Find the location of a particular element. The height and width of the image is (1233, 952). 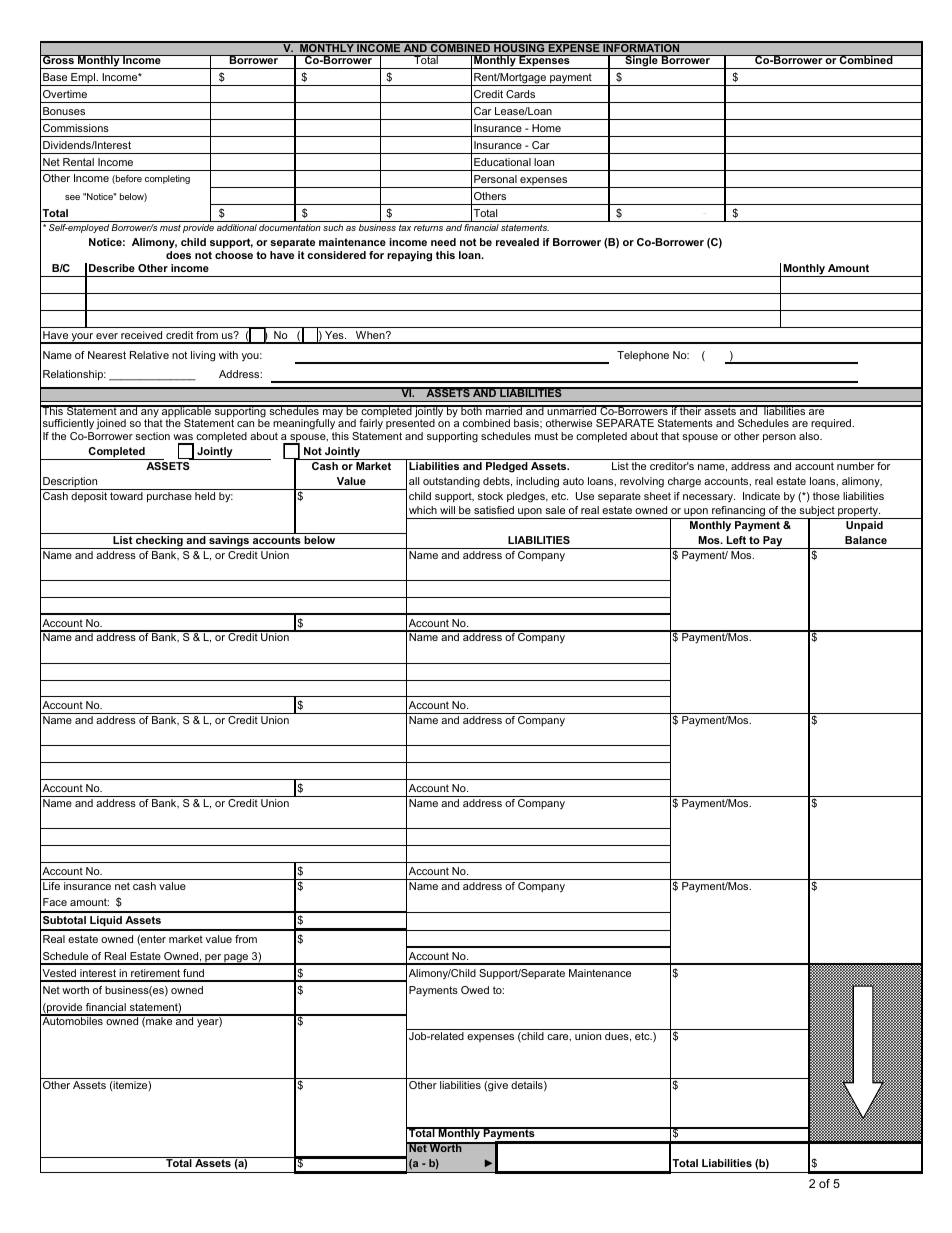

will is located at coordinates (447, 510).
